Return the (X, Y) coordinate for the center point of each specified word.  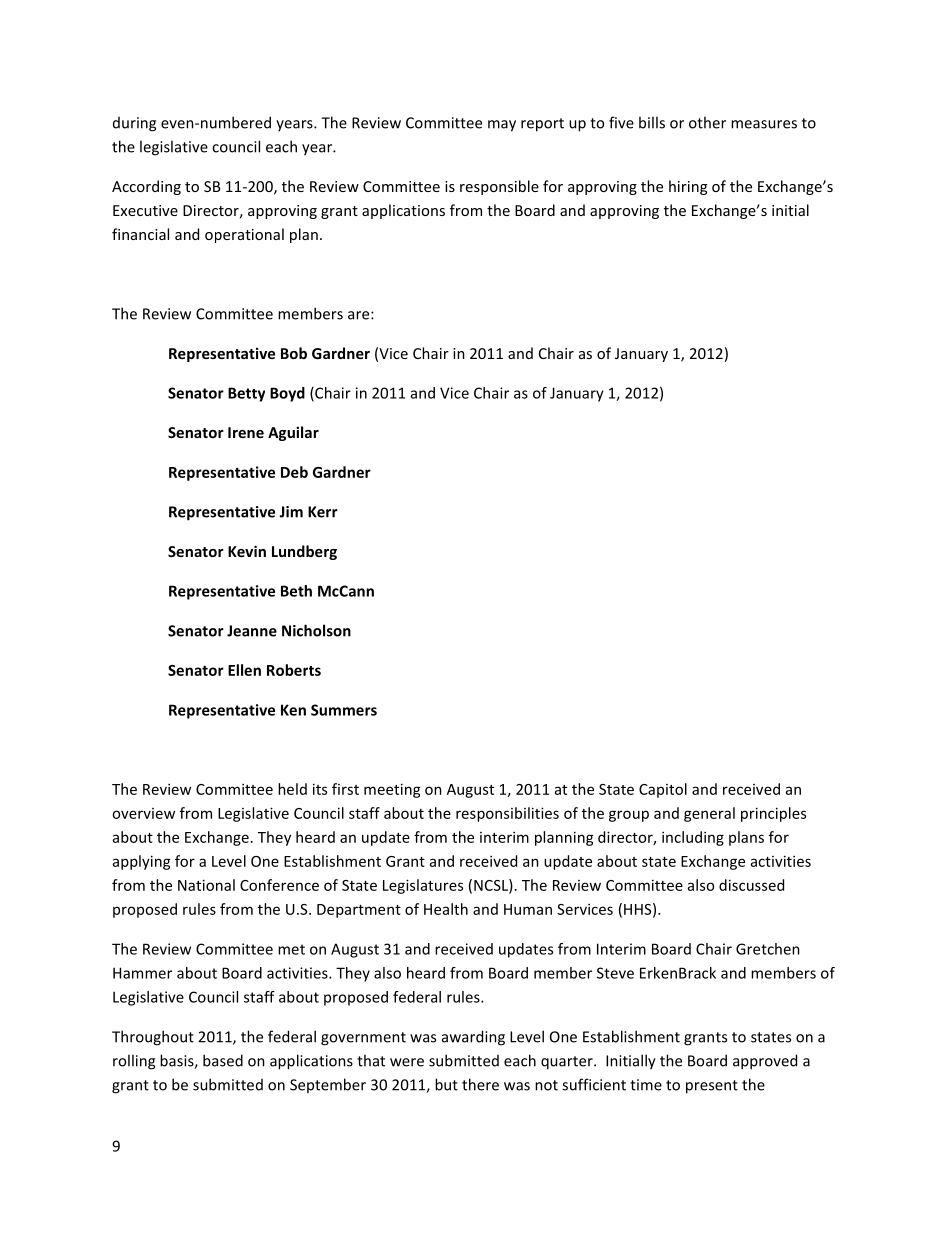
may (502, 126)
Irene (246, 432)
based (223, 1060)
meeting (392, 790)
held (292, 789)
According (146, 187)
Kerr (323, 512)
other (707, 122)
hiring (688, 187)
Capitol (663, 790)
